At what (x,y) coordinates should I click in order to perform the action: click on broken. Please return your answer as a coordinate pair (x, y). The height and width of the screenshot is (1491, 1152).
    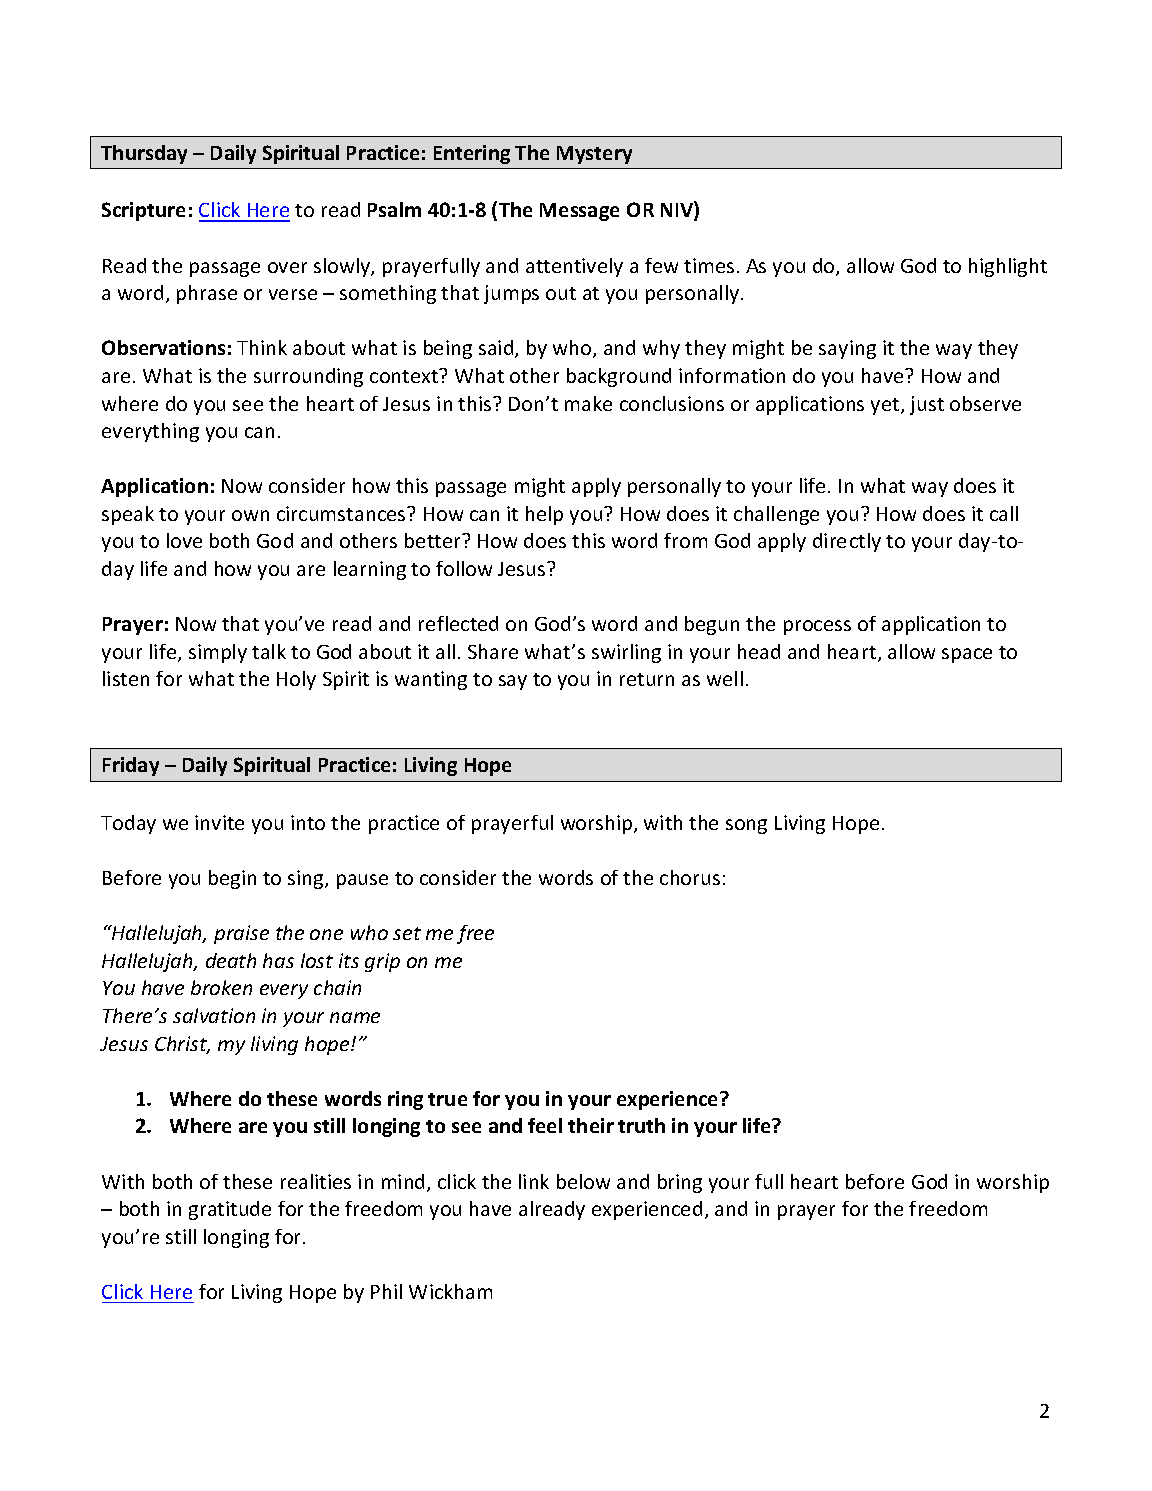
    Looking at the image, I should click on (221, 987).
